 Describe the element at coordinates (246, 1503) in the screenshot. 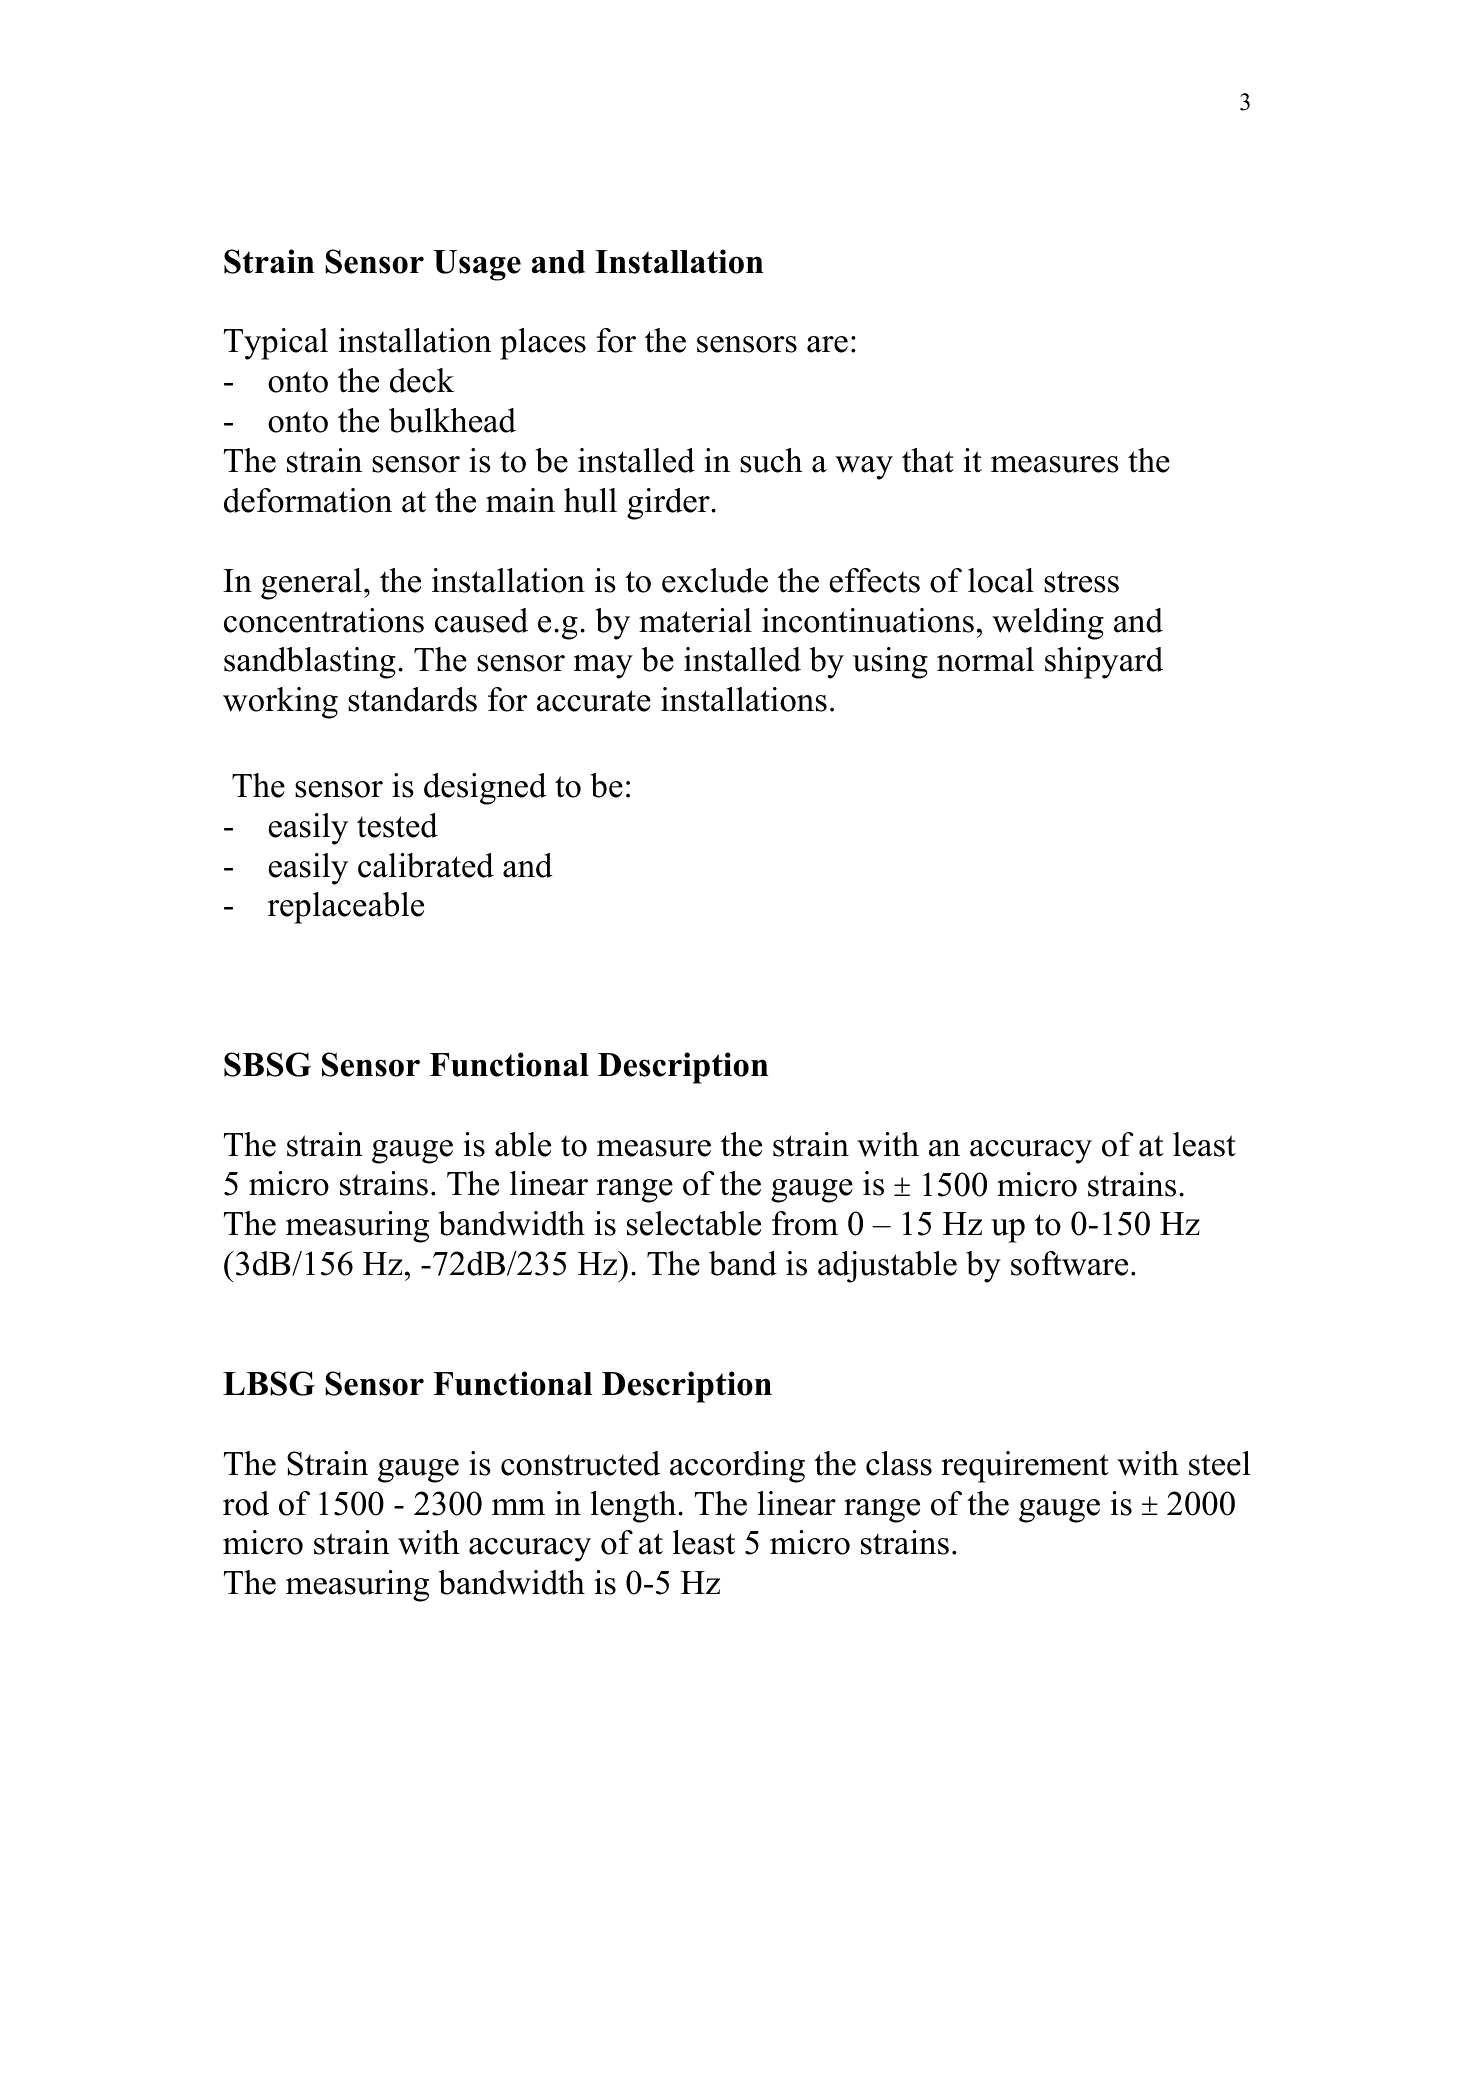

I see `rod` at that location.
